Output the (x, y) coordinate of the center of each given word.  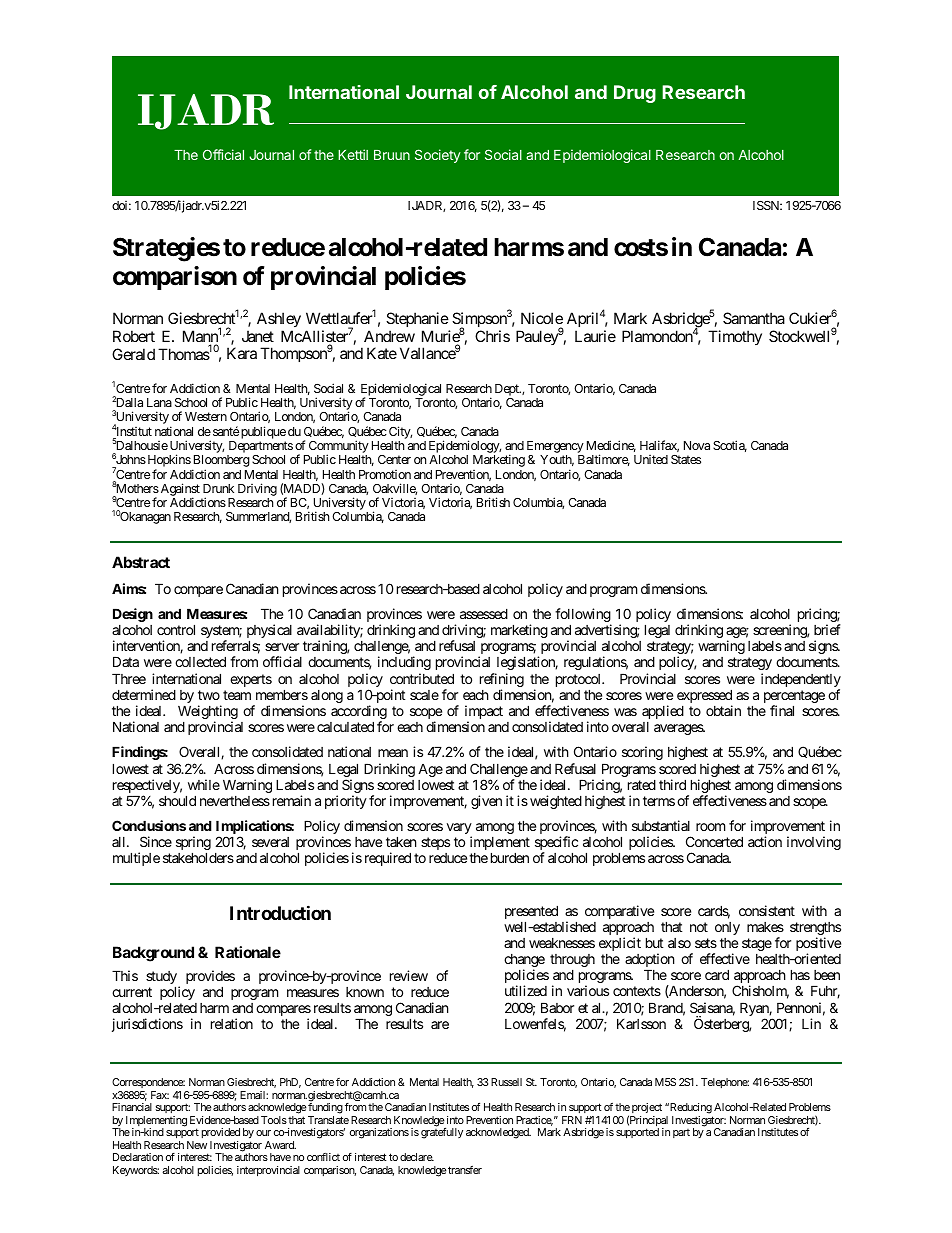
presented (531, 913)
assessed (484, 613)
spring (193, 844)
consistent (767, 910)
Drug (635, 94)
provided (221, 1135)
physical (269, 632)
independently (801, 681)
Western (206, 416)
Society (438, 156)
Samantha (754, 318)
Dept (508, 390)
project (646, 1110)
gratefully (442, 1133)
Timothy (735, 337)
